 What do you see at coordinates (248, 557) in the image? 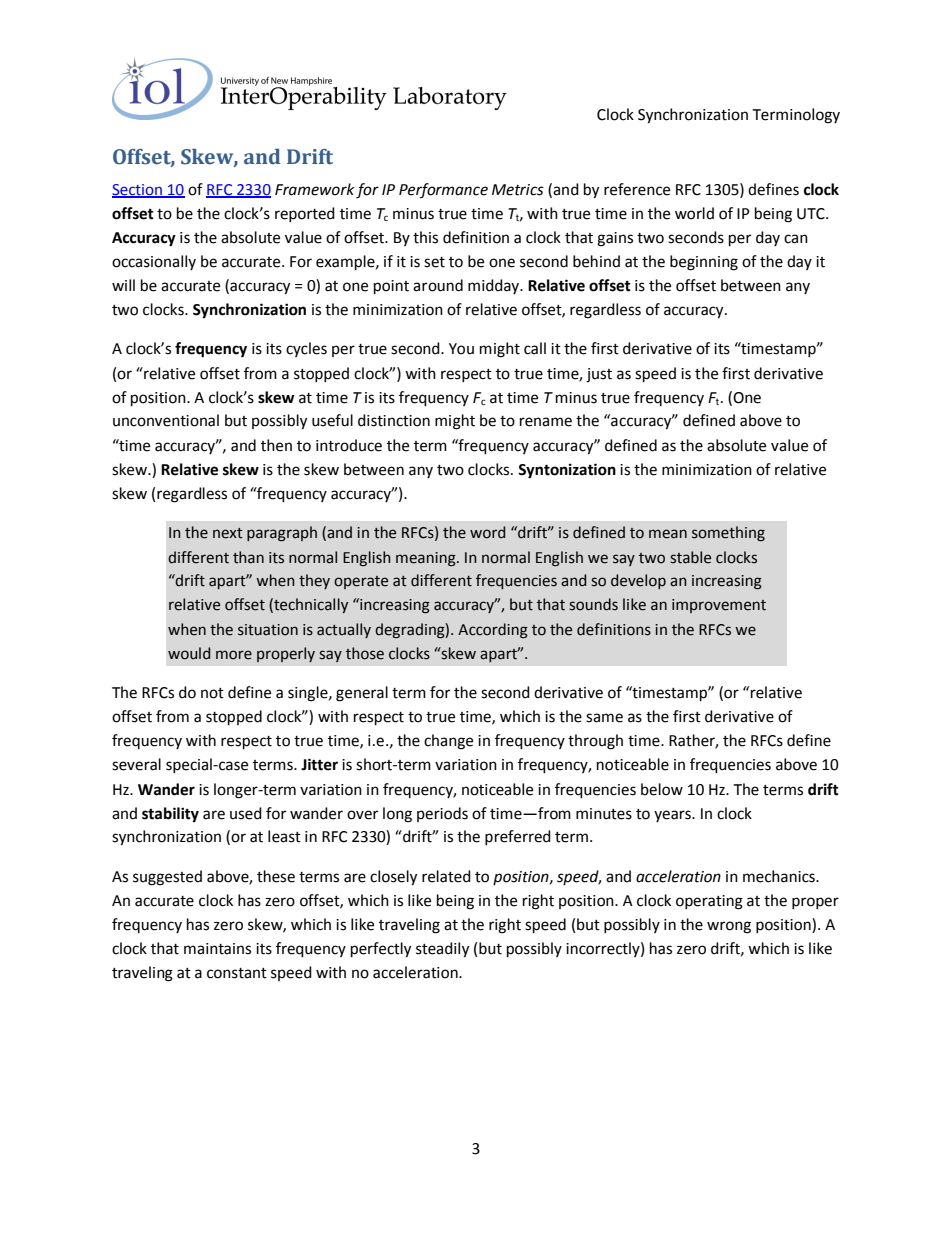
I see `than` at bounding box center [248, 557].
